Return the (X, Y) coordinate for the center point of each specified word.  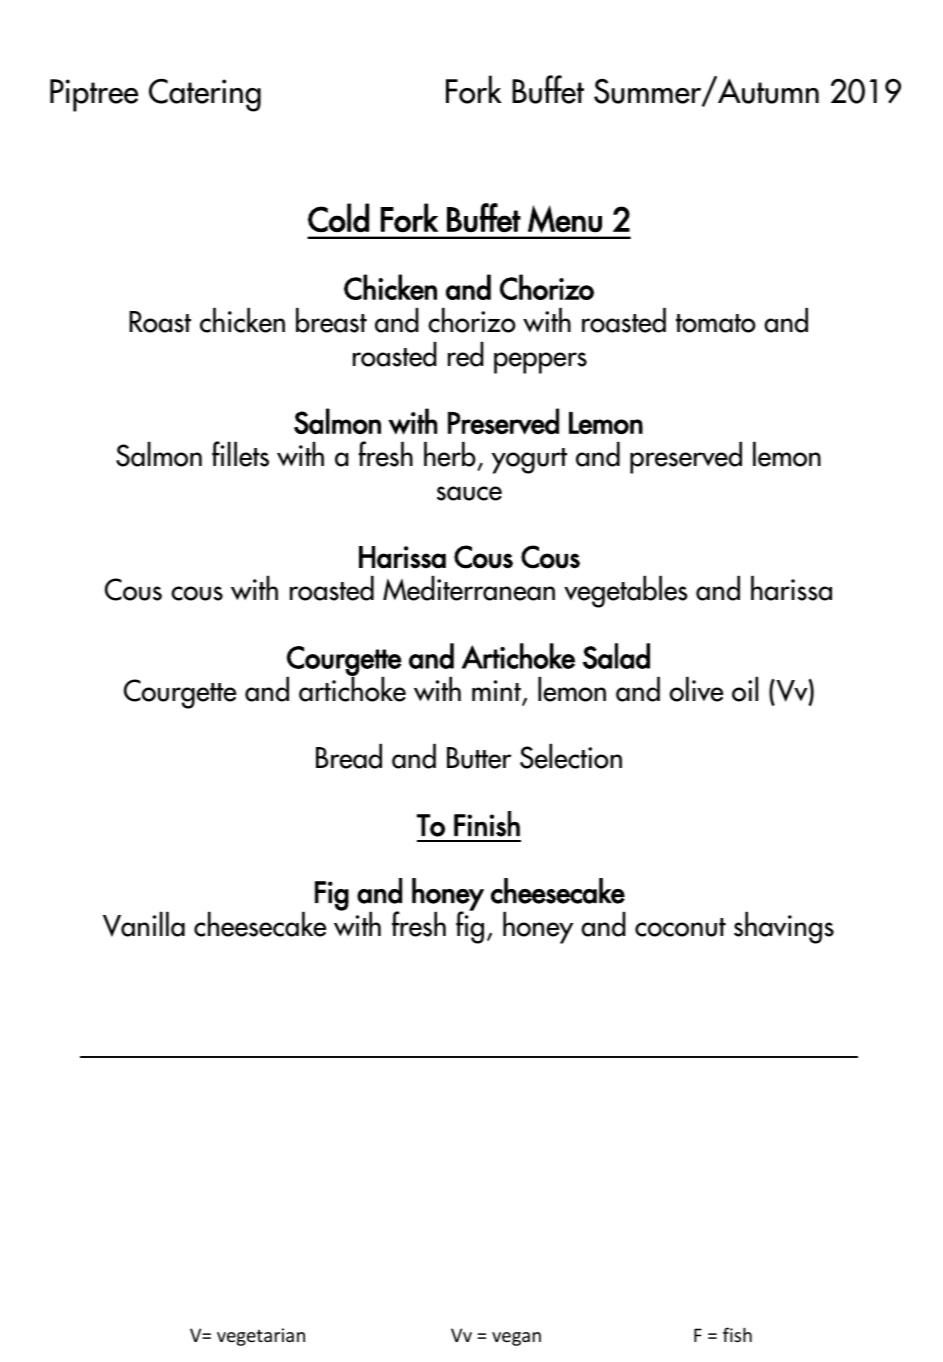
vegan (516, 1339)
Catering (205, 95)
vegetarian (261, 1337)
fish (737, 1334)
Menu (565, 219)
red (466, 354)
